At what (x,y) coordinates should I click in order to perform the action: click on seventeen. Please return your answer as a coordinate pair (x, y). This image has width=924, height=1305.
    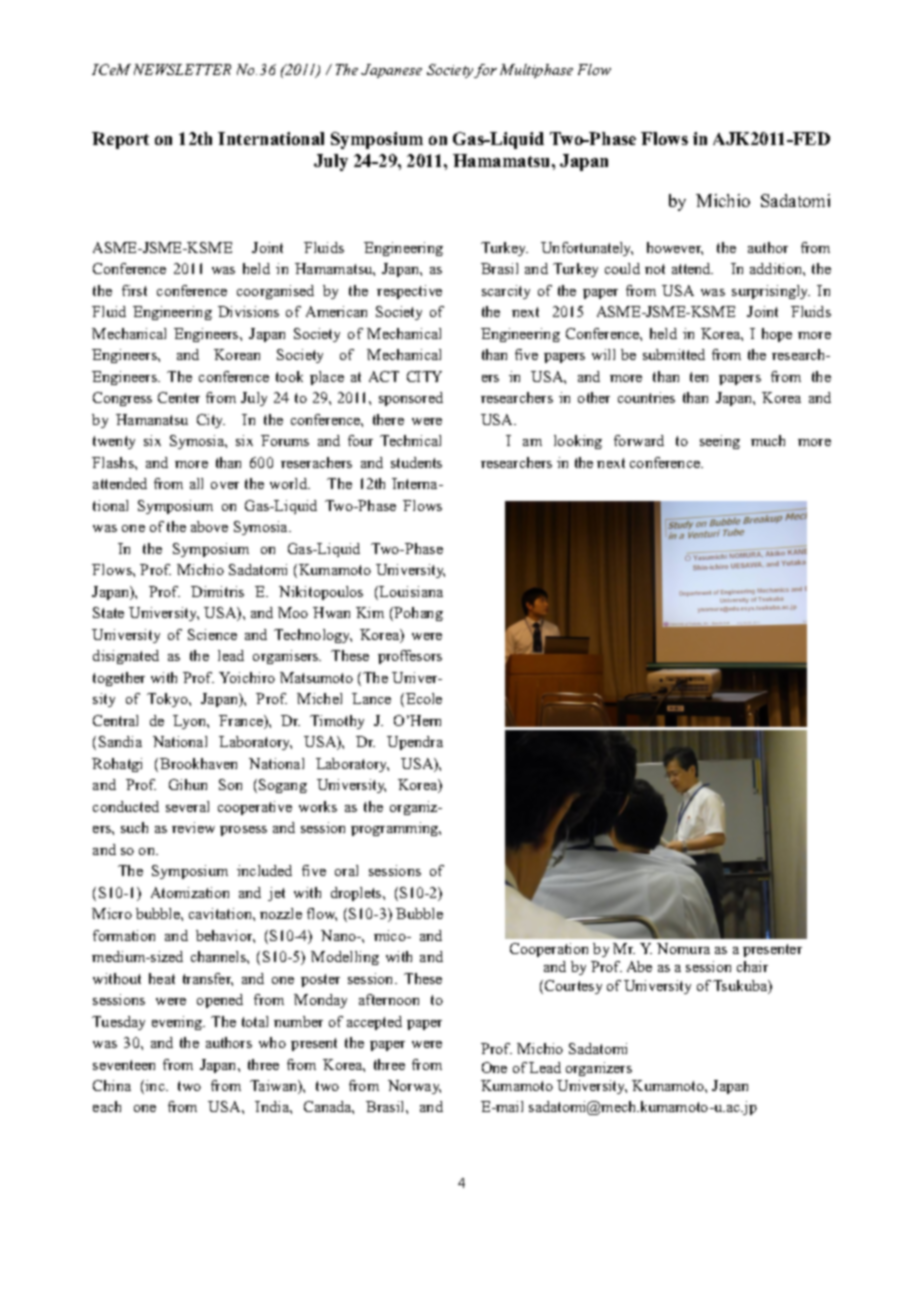
    Looking at the image, I should click on (124, 1065).
